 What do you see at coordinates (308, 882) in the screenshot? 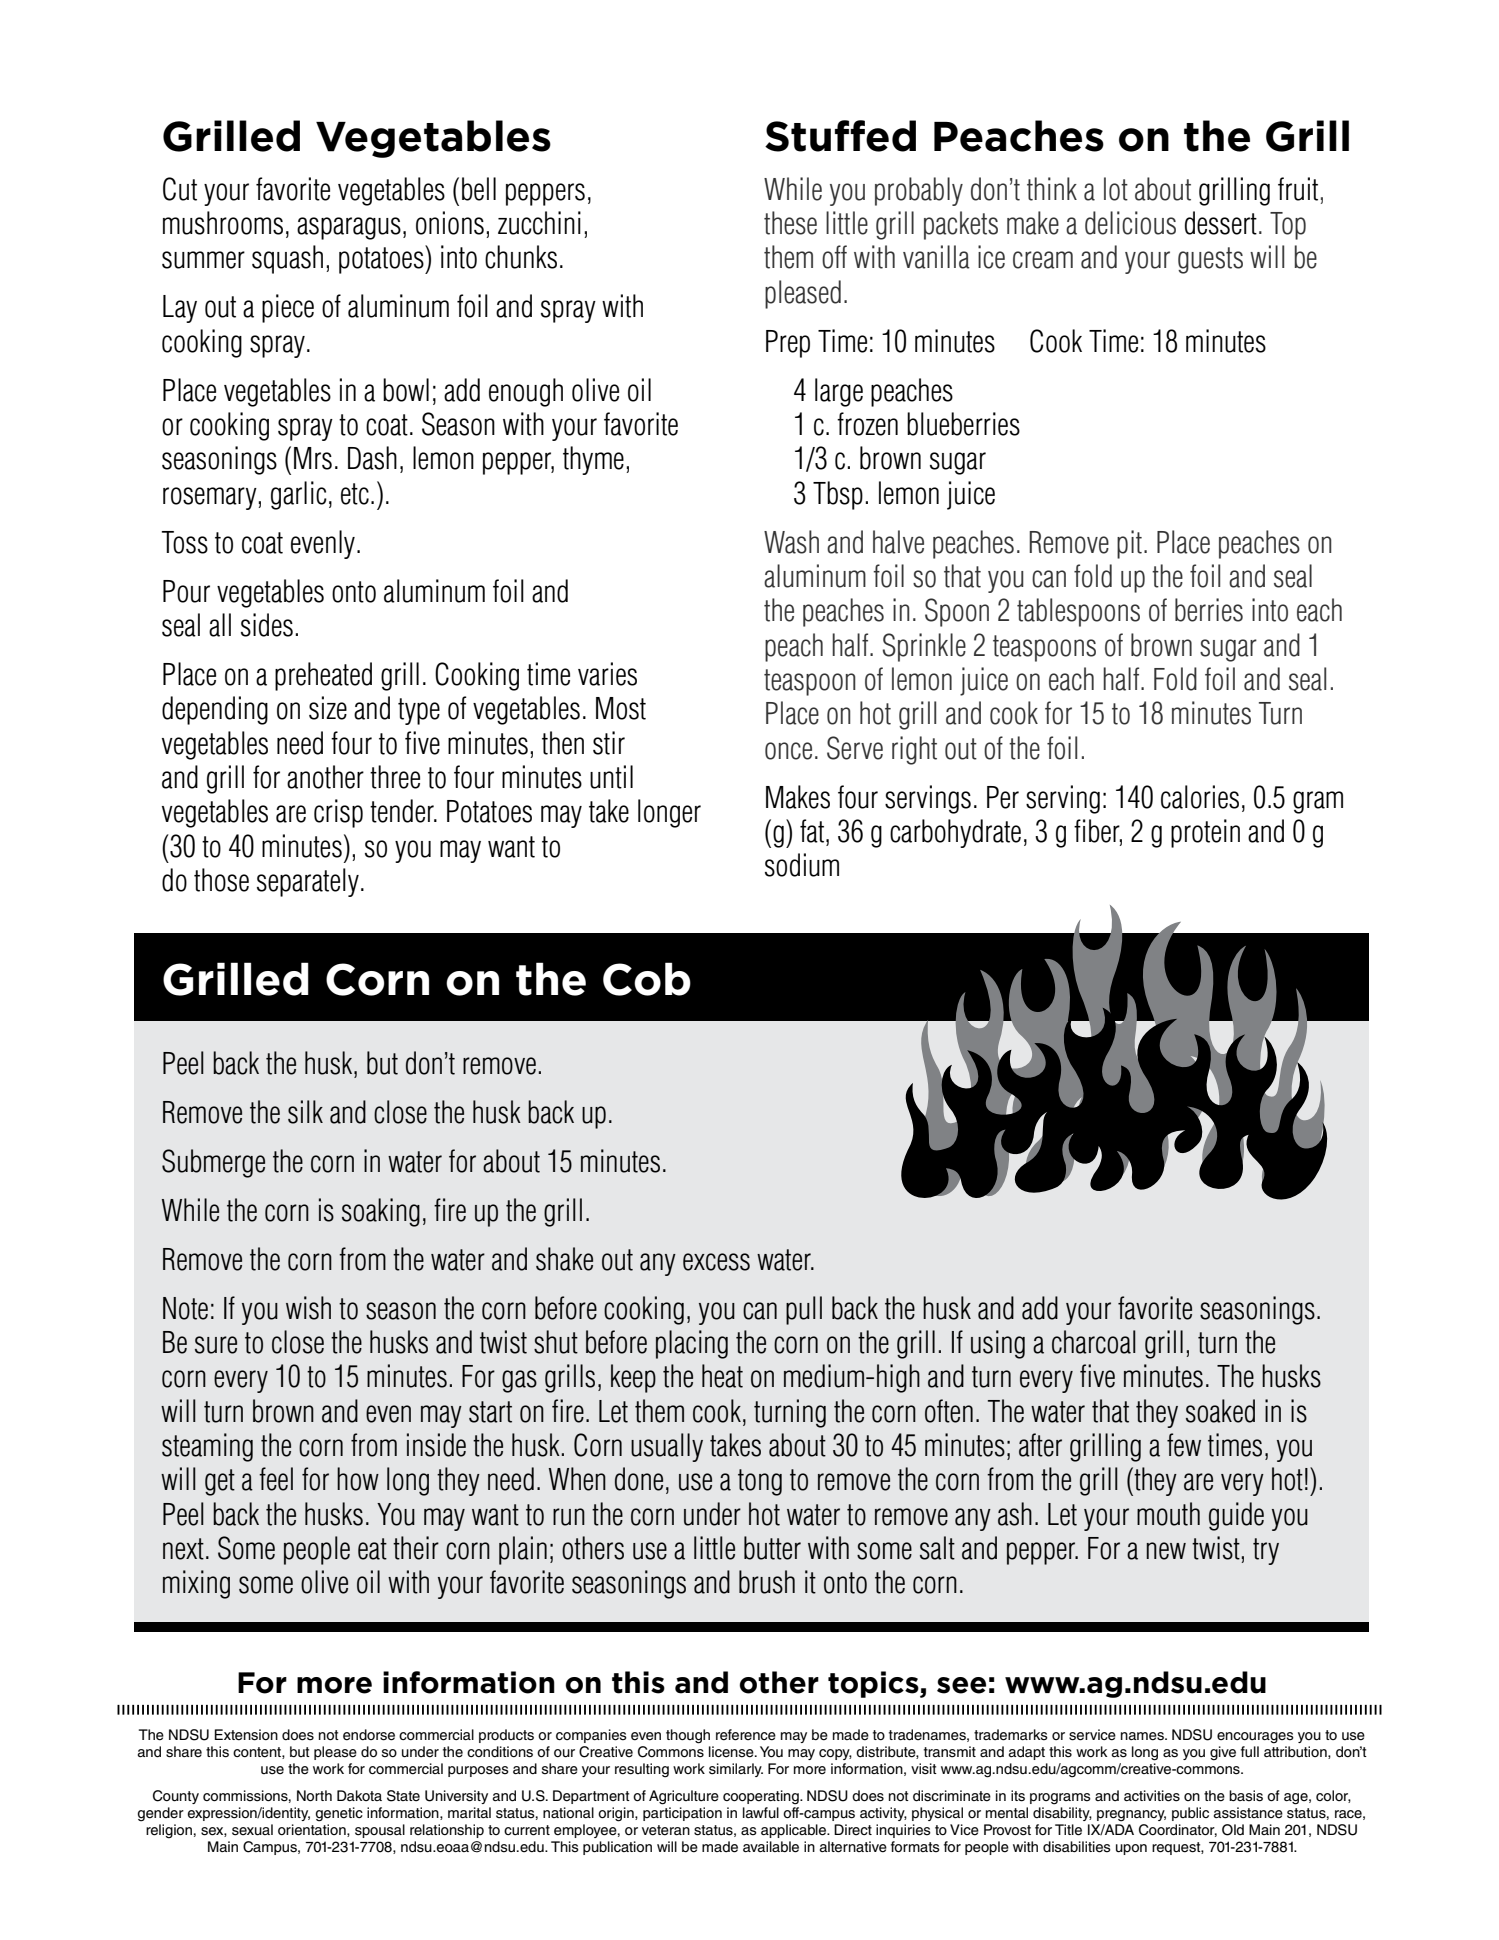
I see `separately` at bounding box center [308, 882].
